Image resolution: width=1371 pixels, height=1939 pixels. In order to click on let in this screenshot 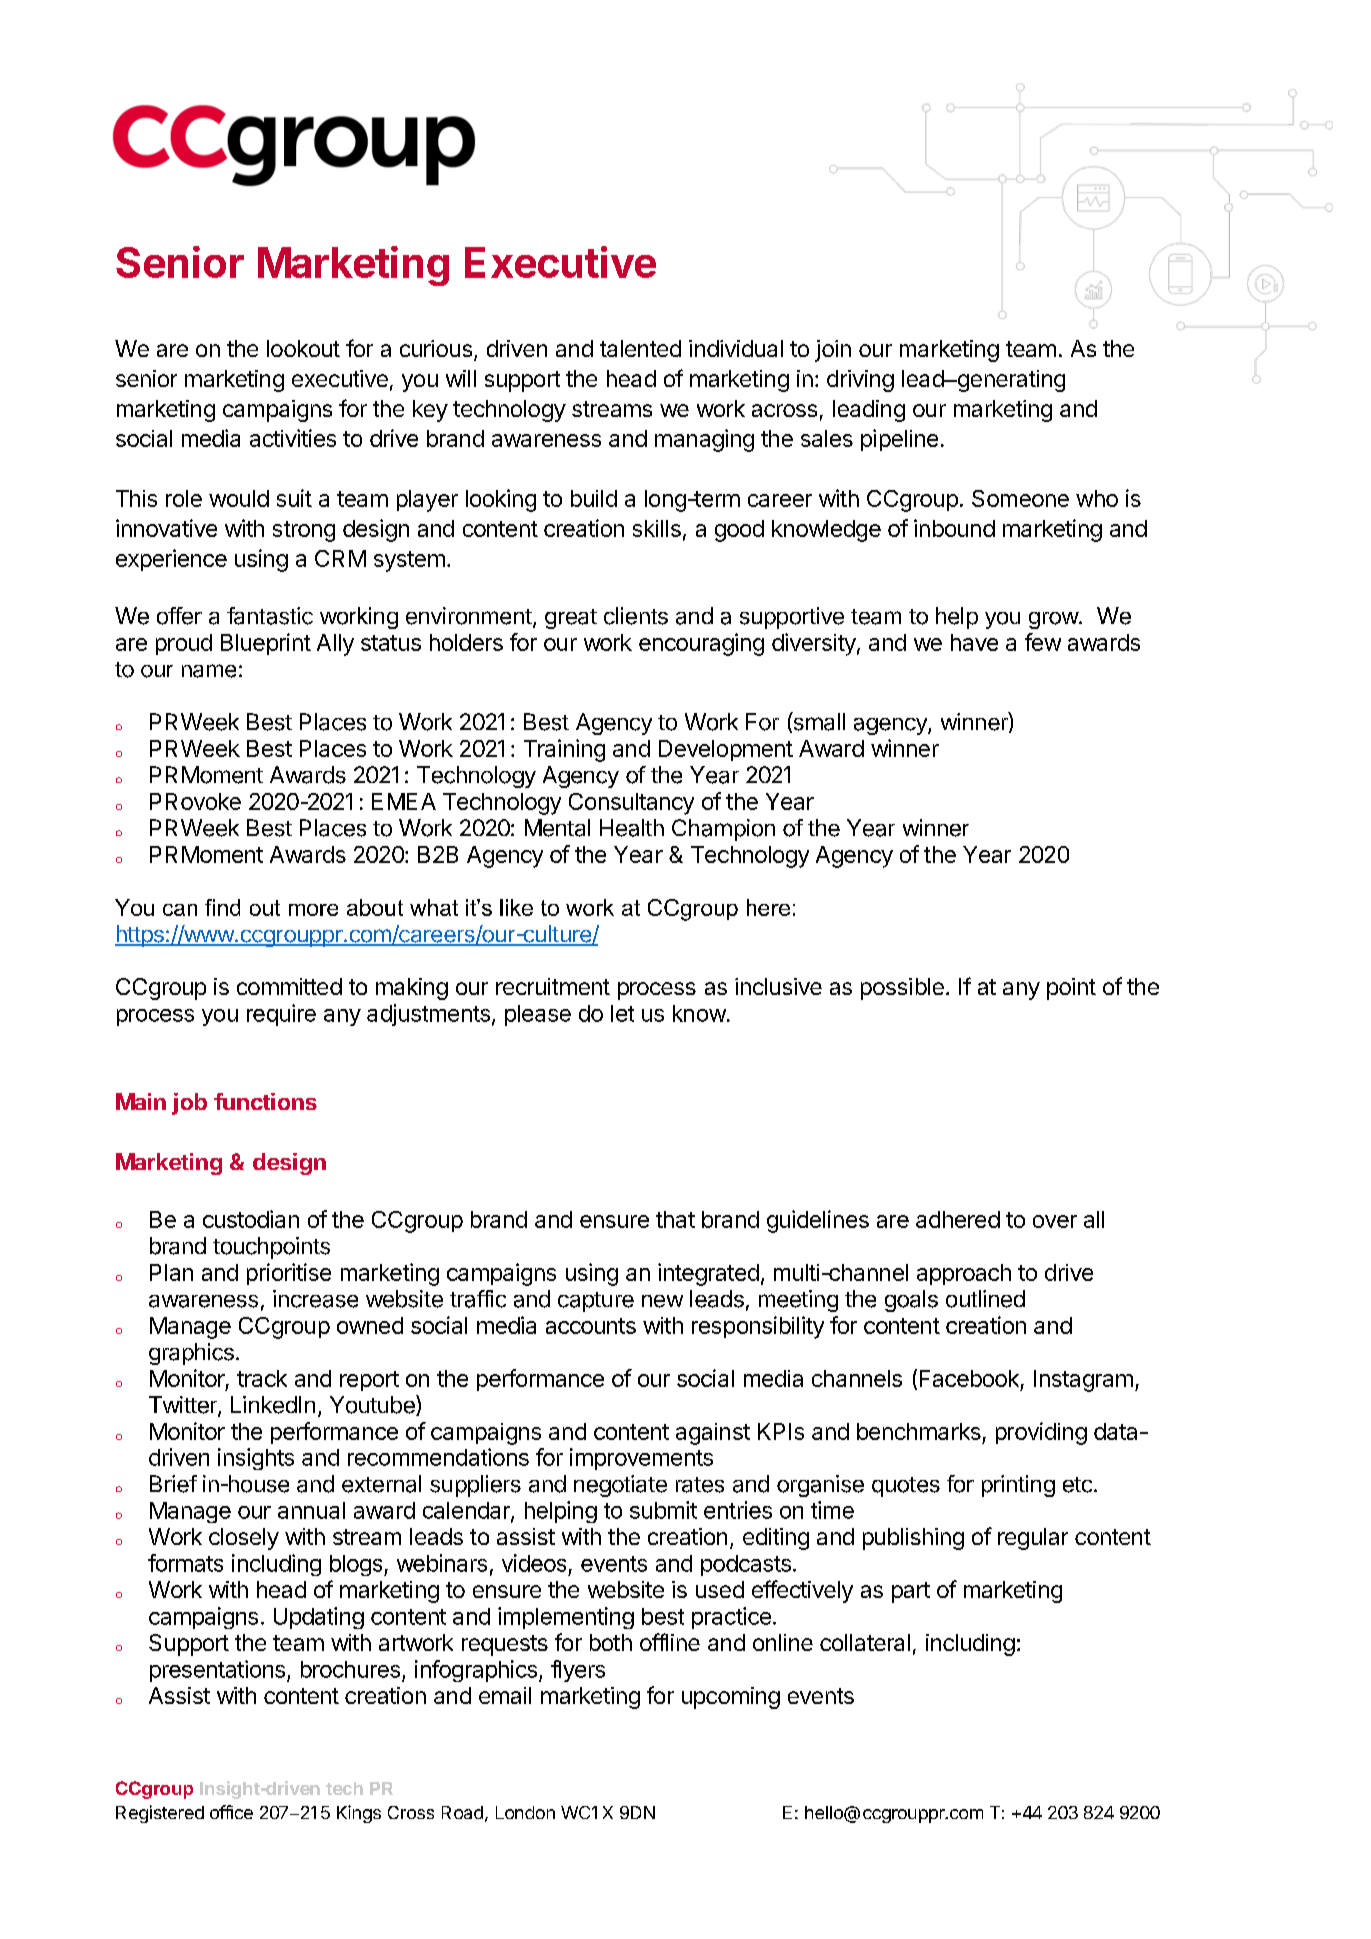, I will do `click(622, 1013)`.
